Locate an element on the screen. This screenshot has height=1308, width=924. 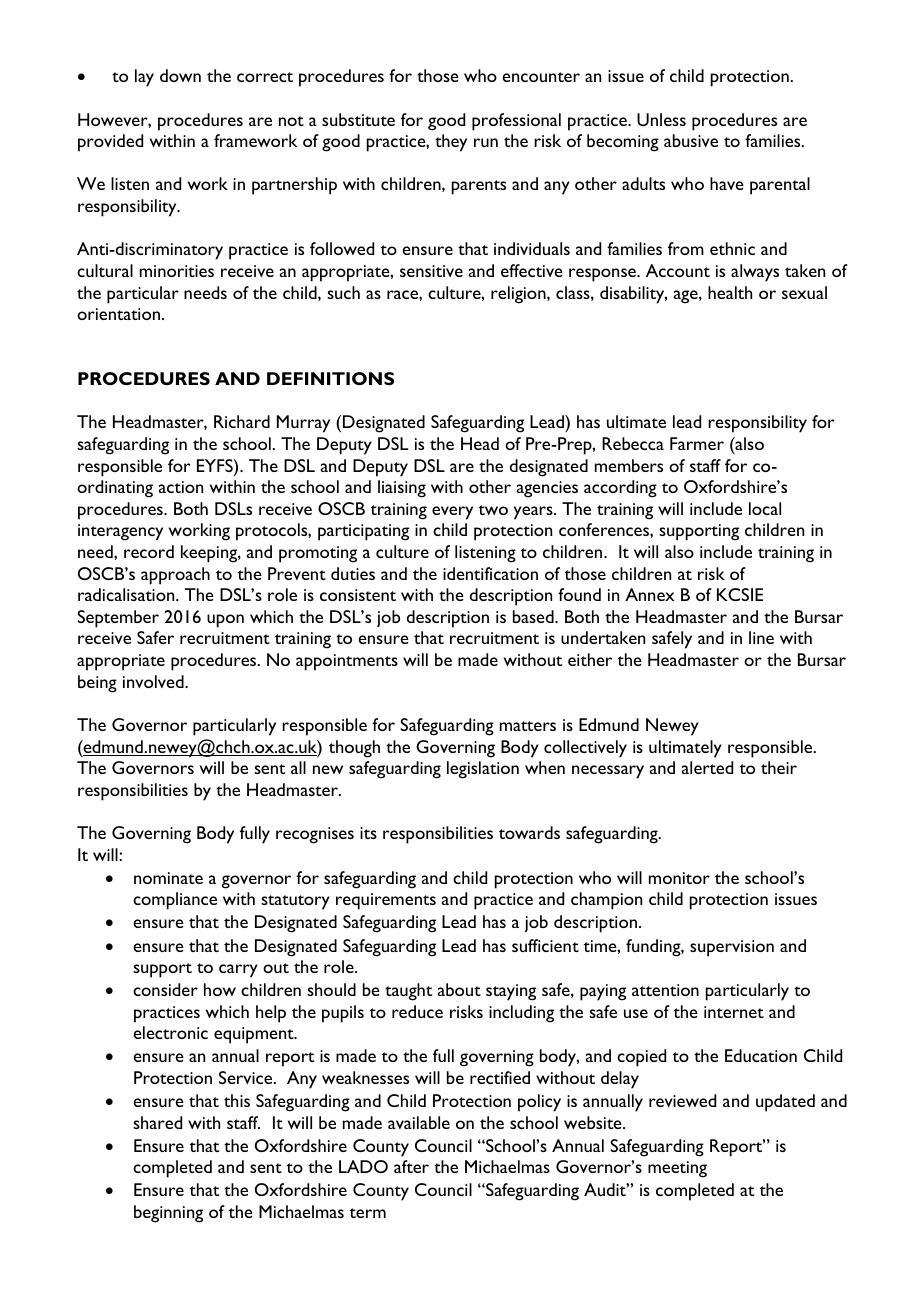
based is located at coordinates (534, 616).
